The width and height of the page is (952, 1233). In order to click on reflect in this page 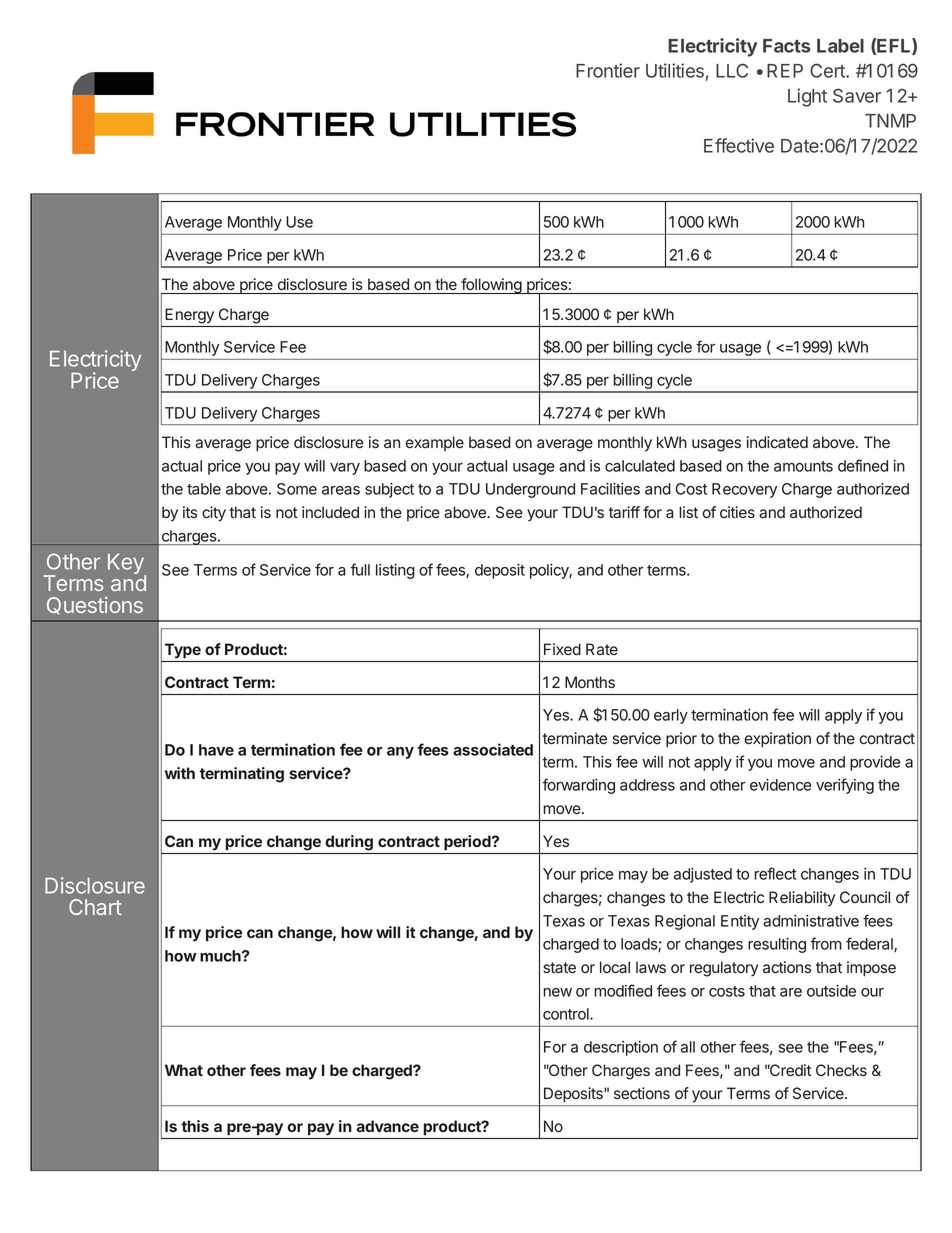, I will do `click(775, 873)`.
